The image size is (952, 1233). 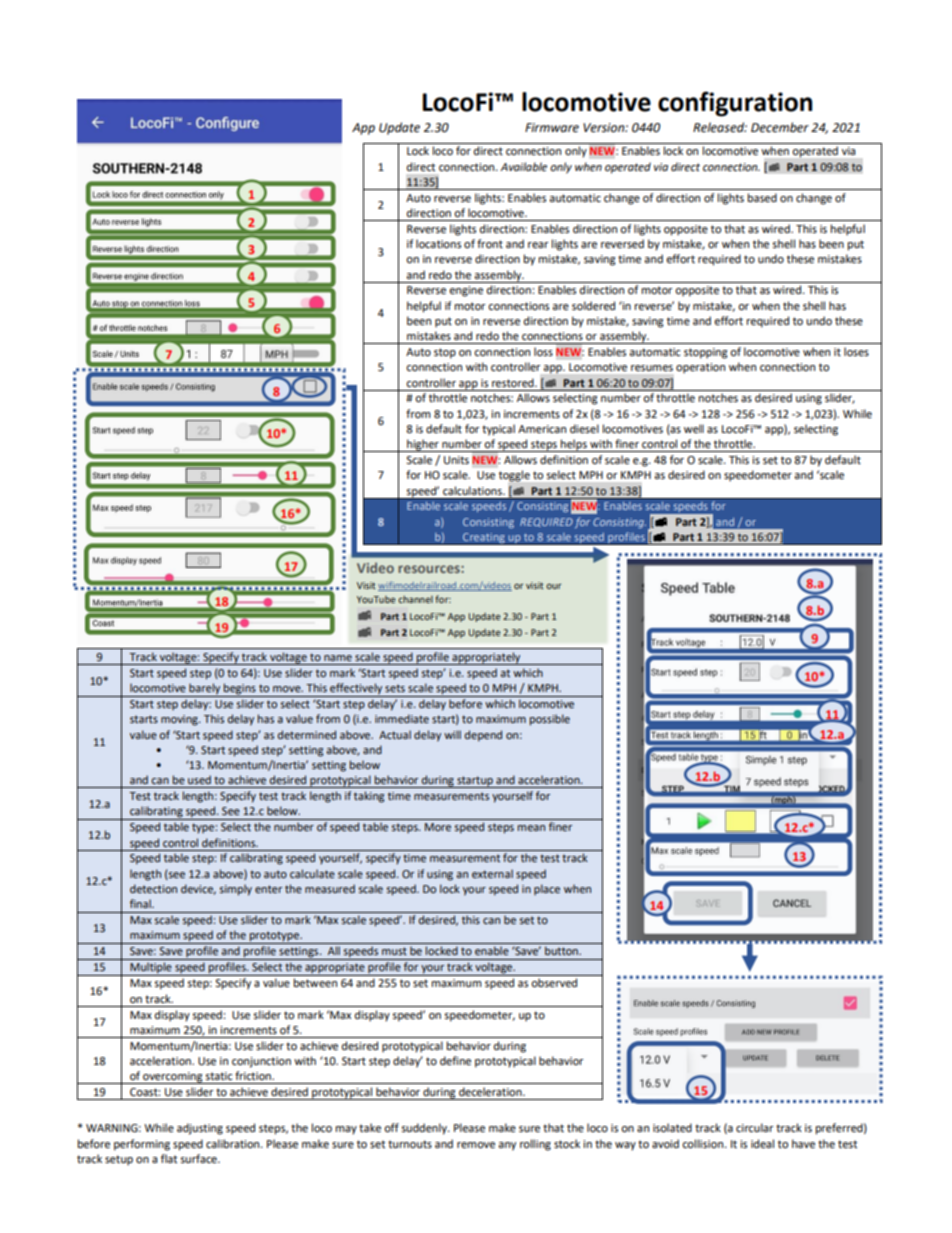 I want to click on name, so click(x=338, y=658).
